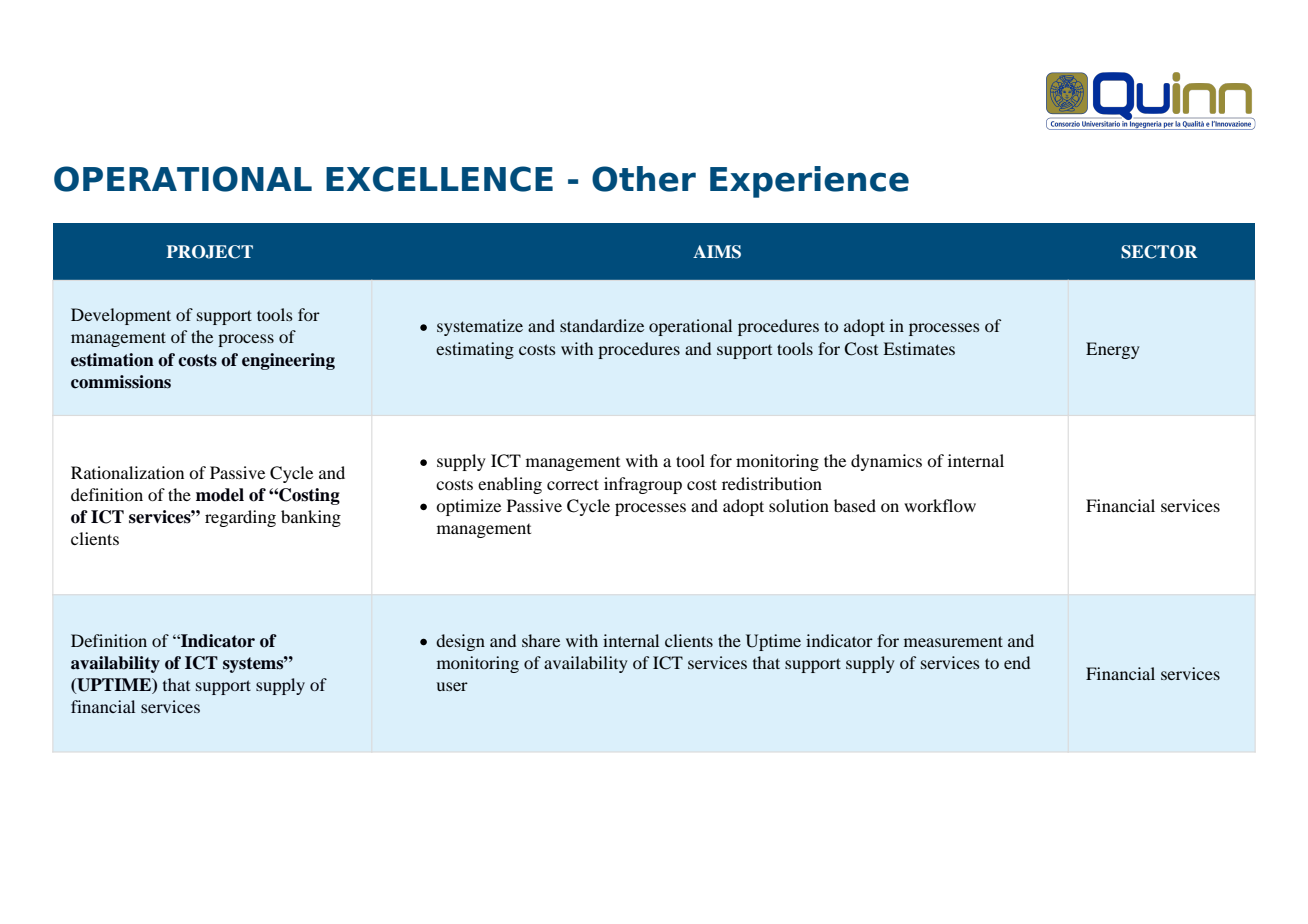 The height and width of the image is (924, 1308). What do you see at coordinates (127, 472) in the image?
I see `Rationalization` at bounding box center [127, 472].
